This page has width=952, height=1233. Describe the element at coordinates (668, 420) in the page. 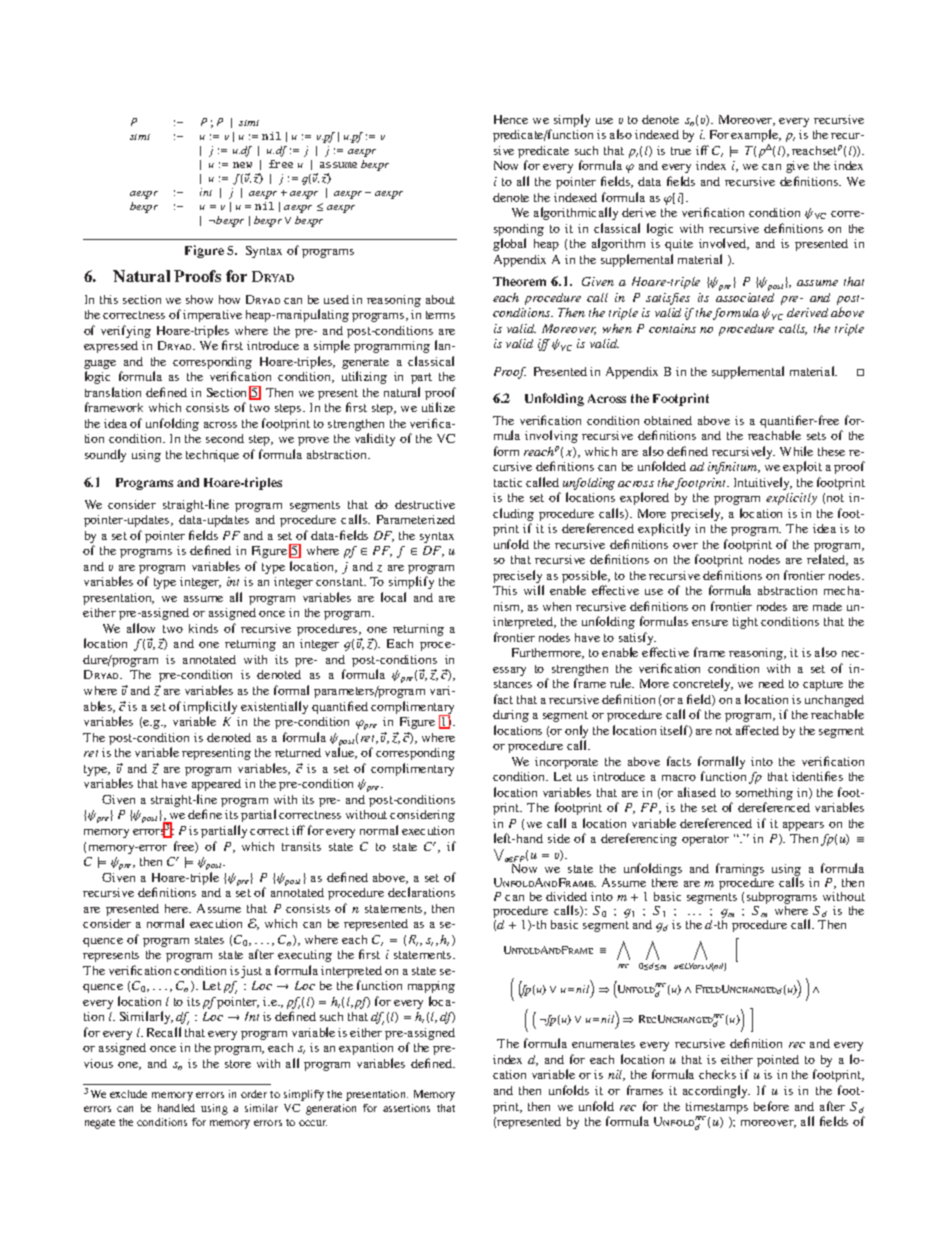

I see `obtained` at that location.
